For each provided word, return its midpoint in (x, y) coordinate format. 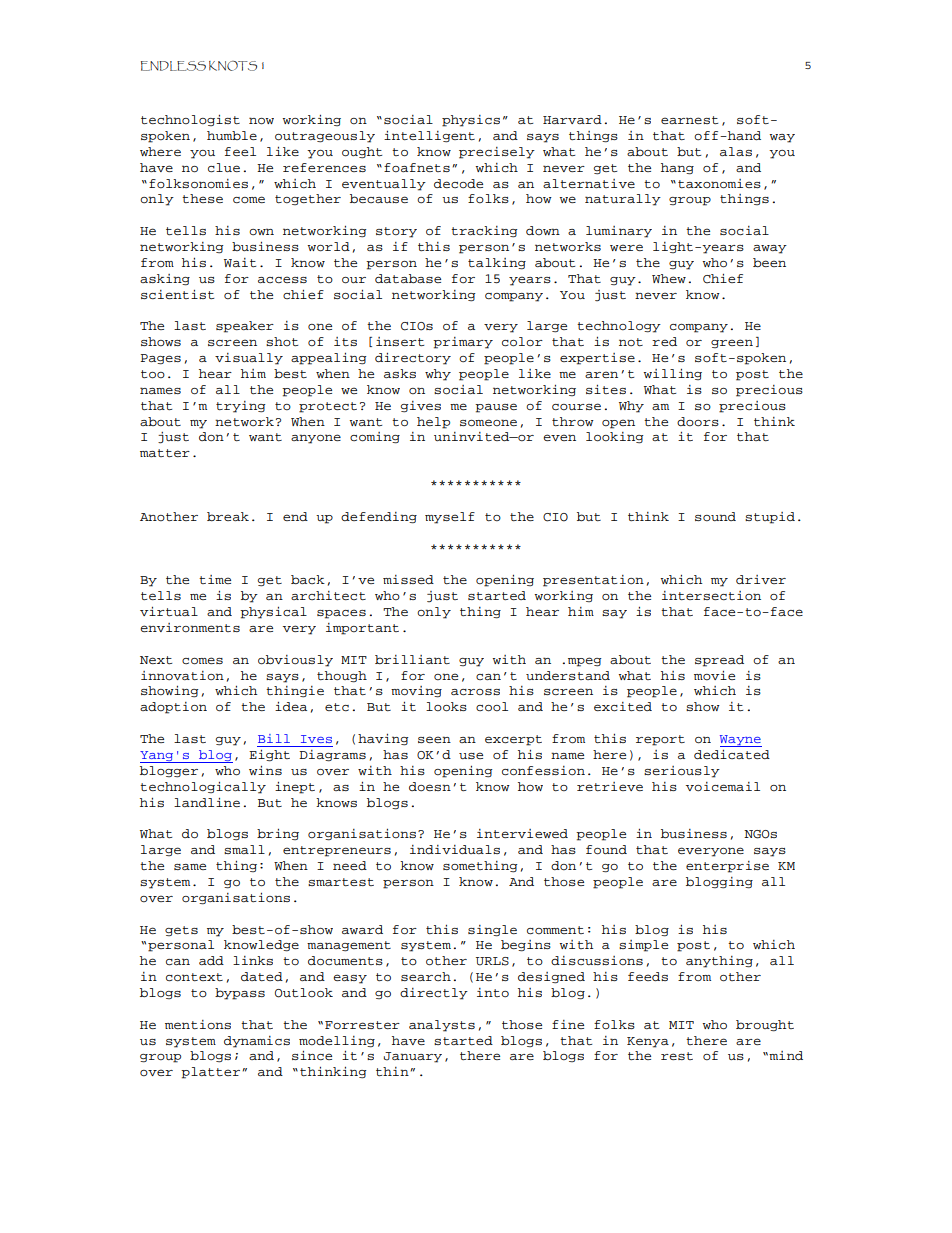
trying (240, 407)
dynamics (257, 1042)
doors (698, 421)
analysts (442, 1026)
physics (471, 121)
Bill (274, 738)
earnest (689, 120)
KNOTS (233, 66)
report (660, 740)
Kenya (648, 1042)
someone (488, 423)
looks (446, 707)
